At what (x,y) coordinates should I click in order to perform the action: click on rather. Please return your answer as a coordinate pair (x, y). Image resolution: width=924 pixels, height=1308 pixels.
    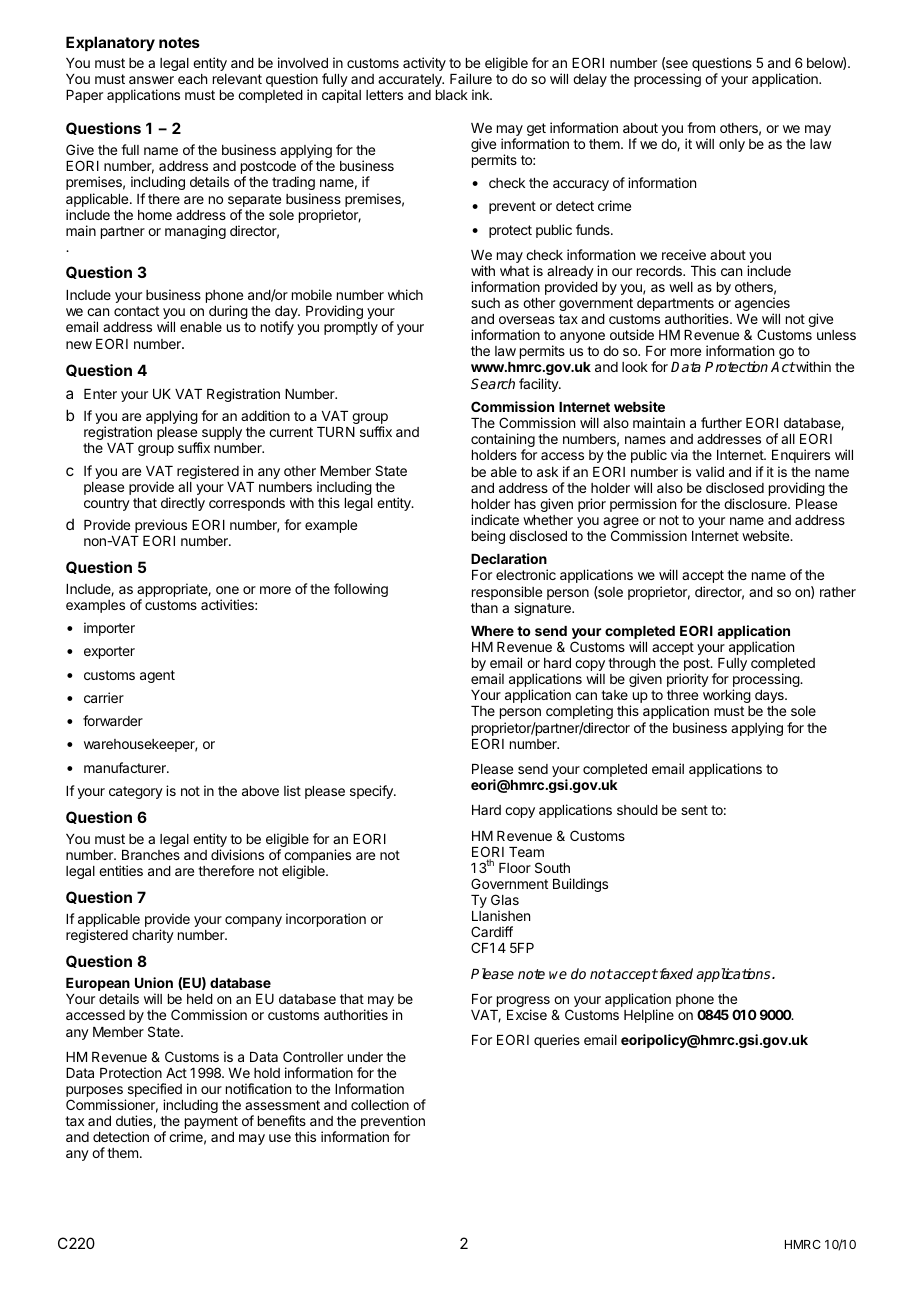
    Looking at the image, I should click on (838, 592).
